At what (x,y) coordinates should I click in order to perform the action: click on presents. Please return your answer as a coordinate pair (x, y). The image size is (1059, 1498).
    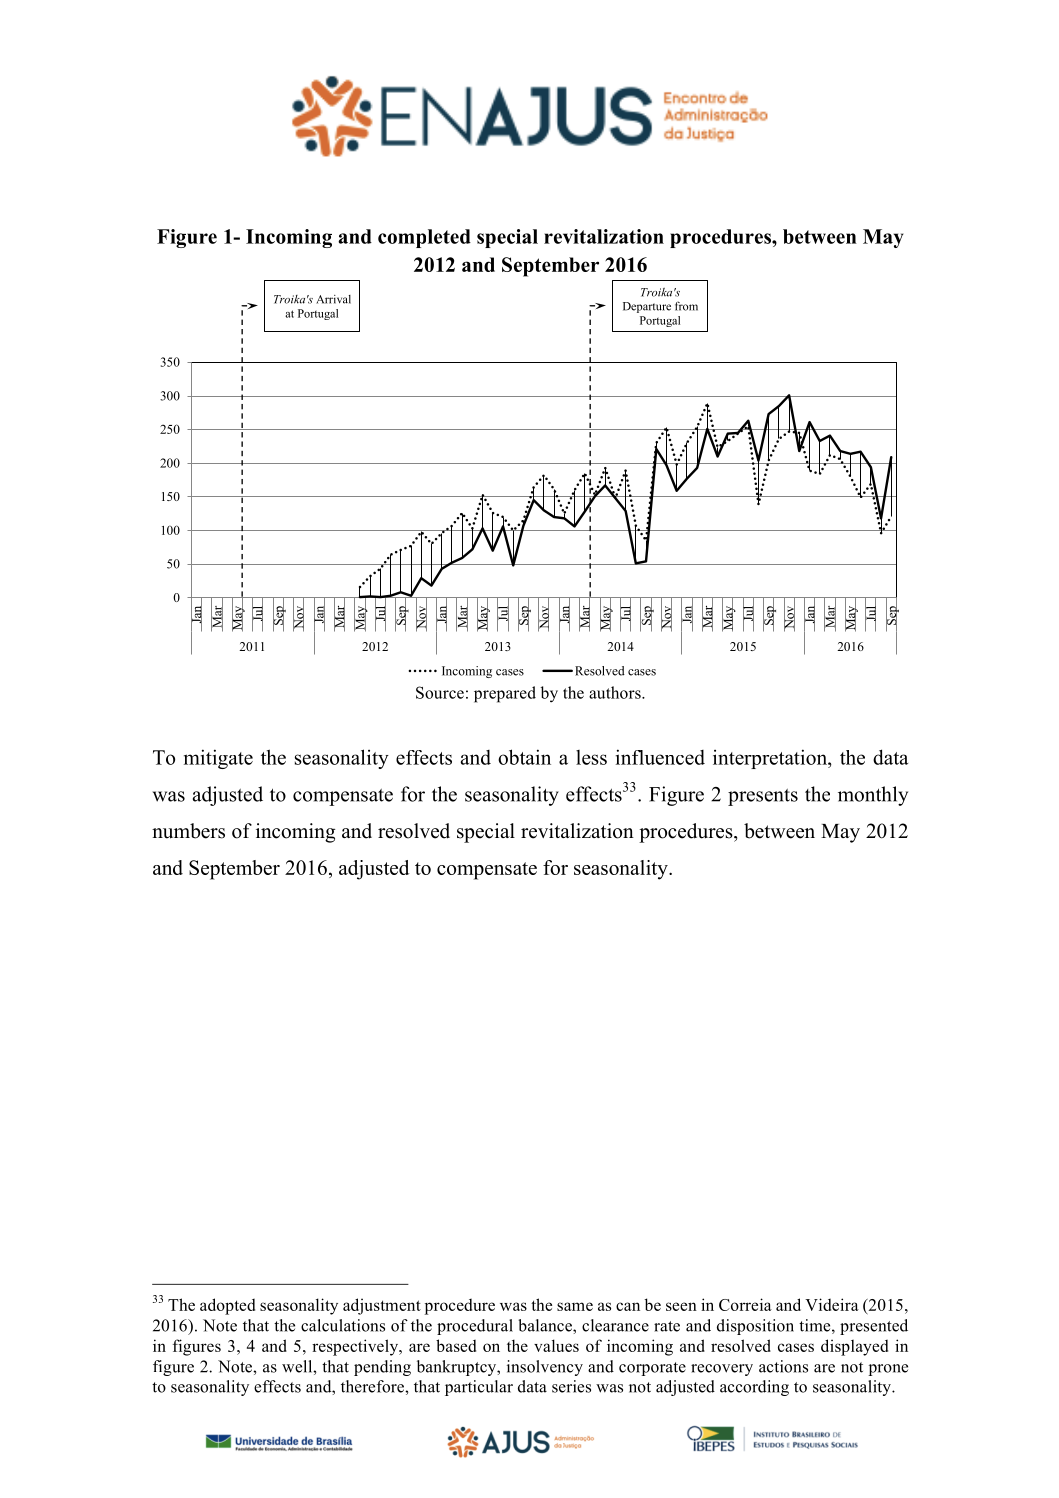
    Looking at the image, I should click on (763, 797).
